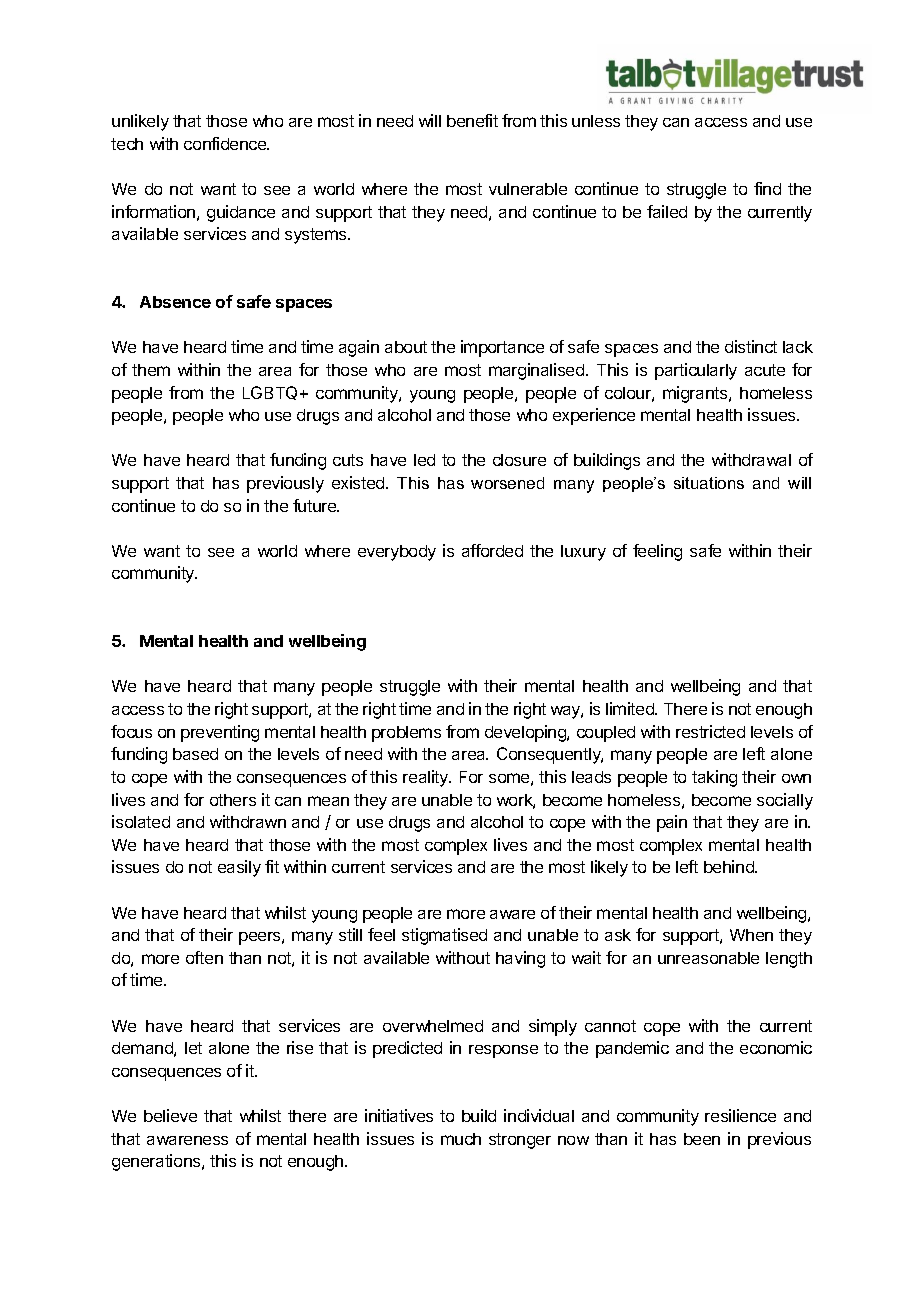  What do you see at coordinates (714, 778) in the screenshot?
I see `taking` at bounding box center [714, 778].
